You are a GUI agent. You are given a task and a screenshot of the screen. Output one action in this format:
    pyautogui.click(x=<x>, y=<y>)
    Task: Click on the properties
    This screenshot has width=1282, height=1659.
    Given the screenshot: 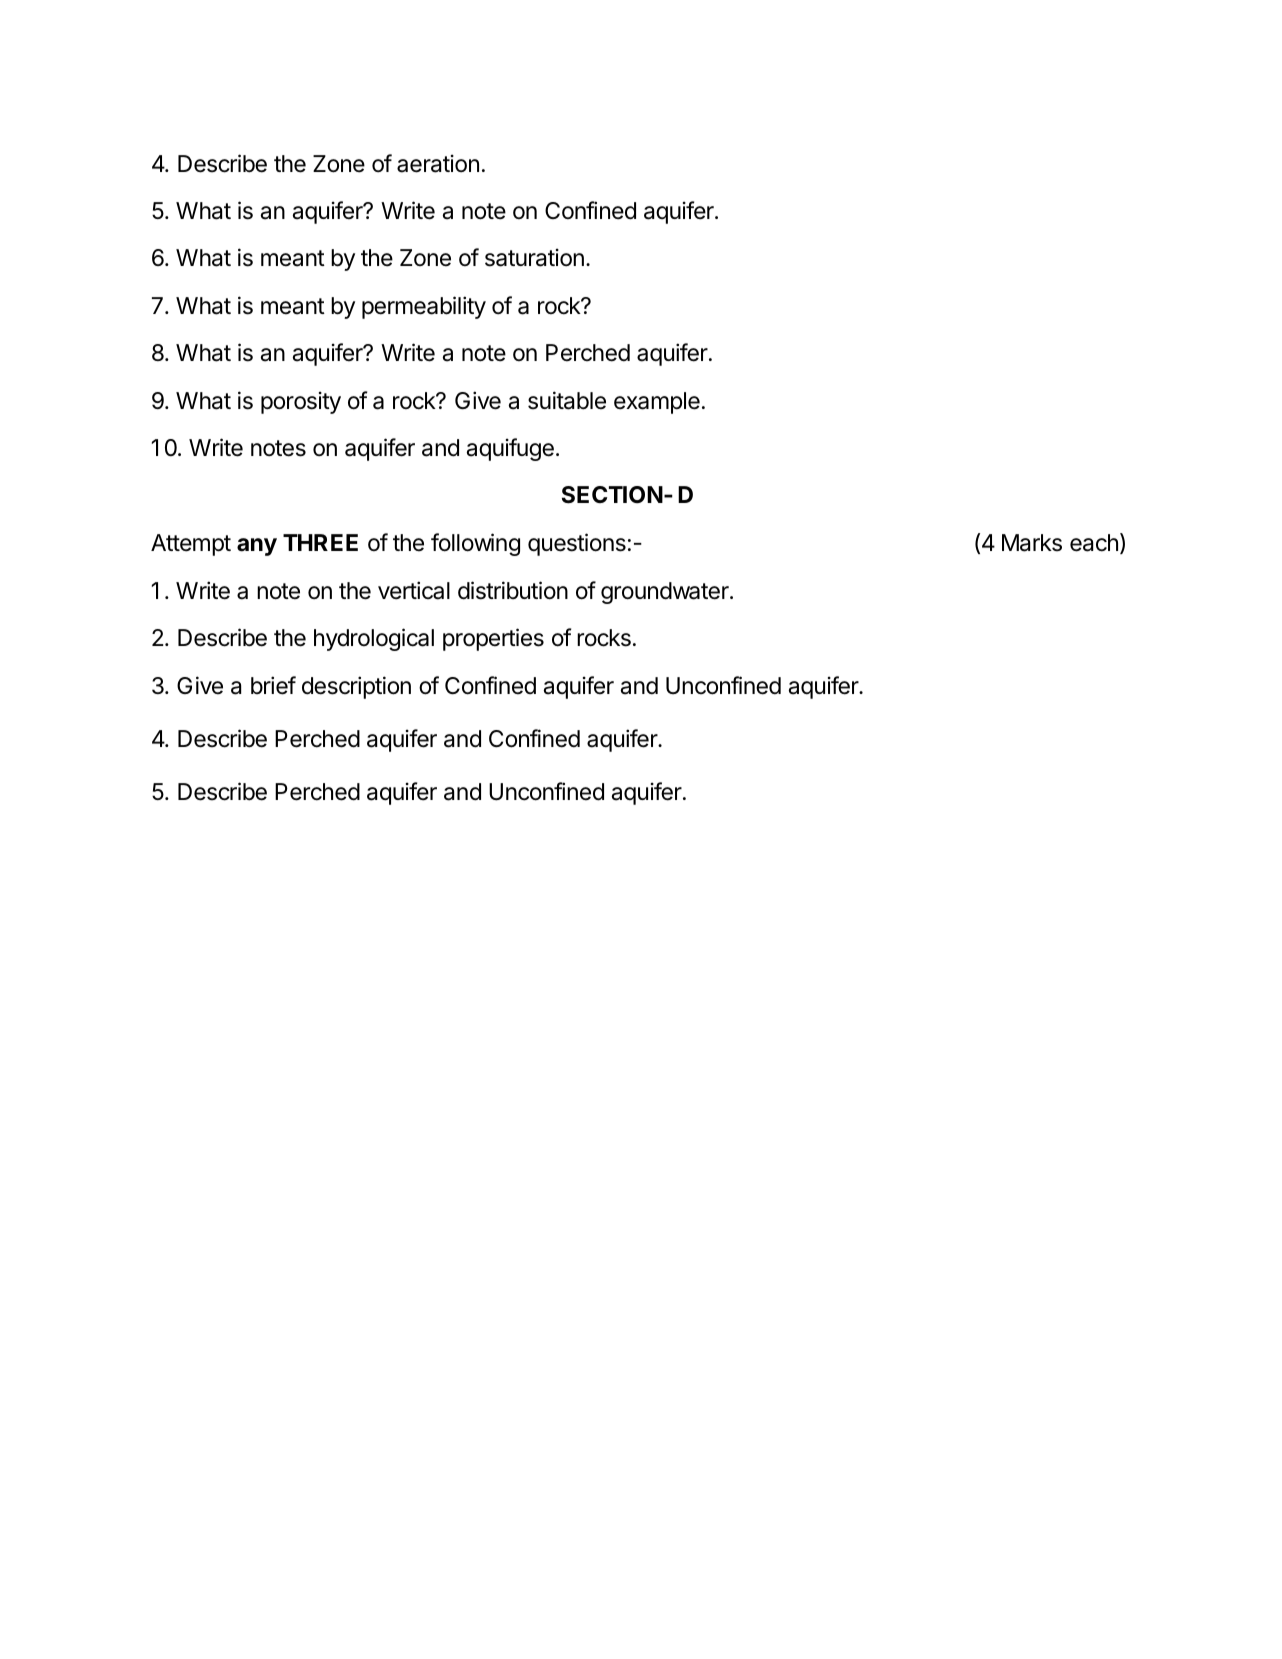 What is the action you would take?
    pyautogui.click(x=493, y=639)
